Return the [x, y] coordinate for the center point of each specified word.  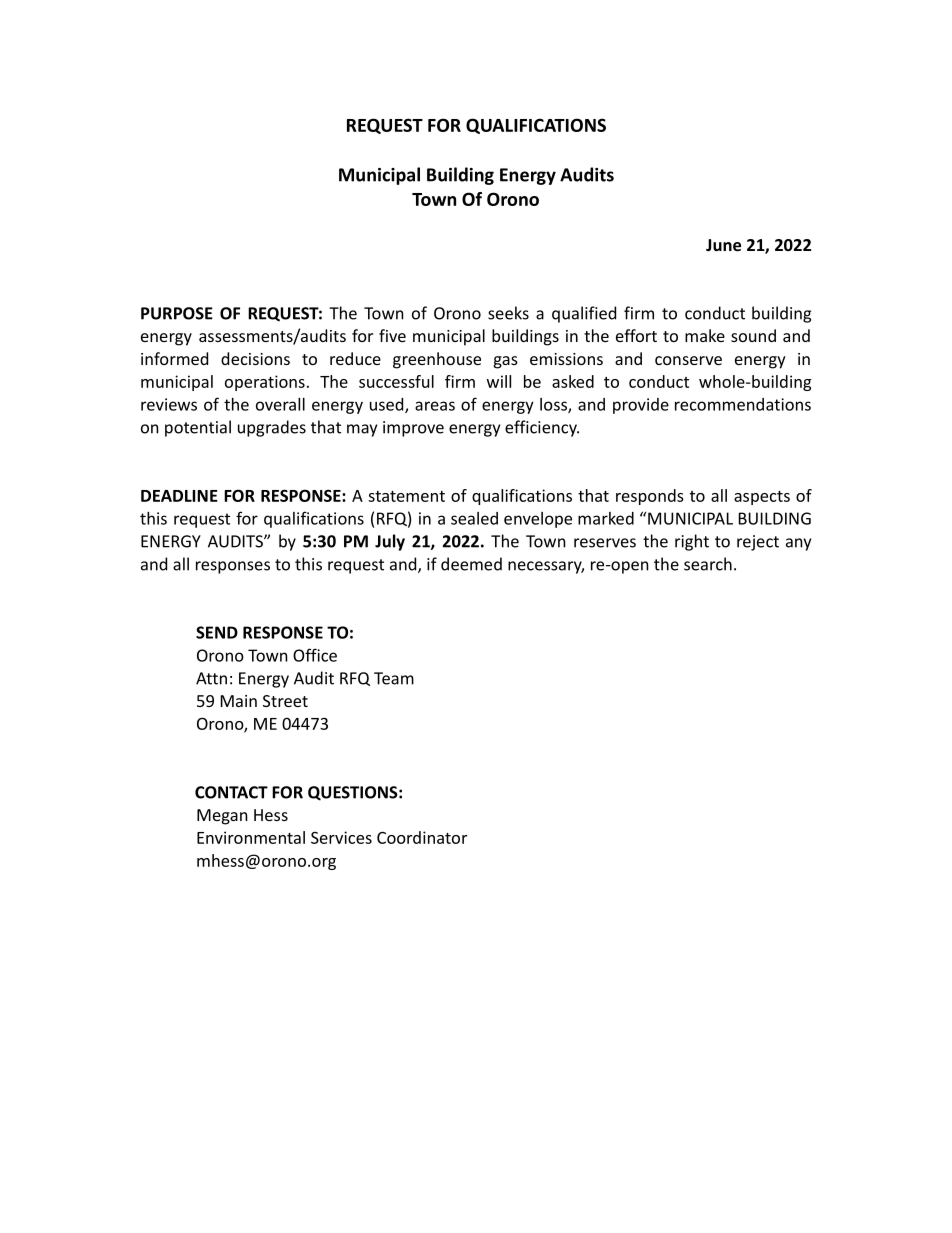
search [708, 564]
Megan [222, 817]
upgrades [272, 428]
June [723, 245]
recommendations [743, 404]
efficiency [542, 428]
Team [394, 678]
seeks [508, 313]
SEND [217, 632]
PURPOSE [177, 313]
